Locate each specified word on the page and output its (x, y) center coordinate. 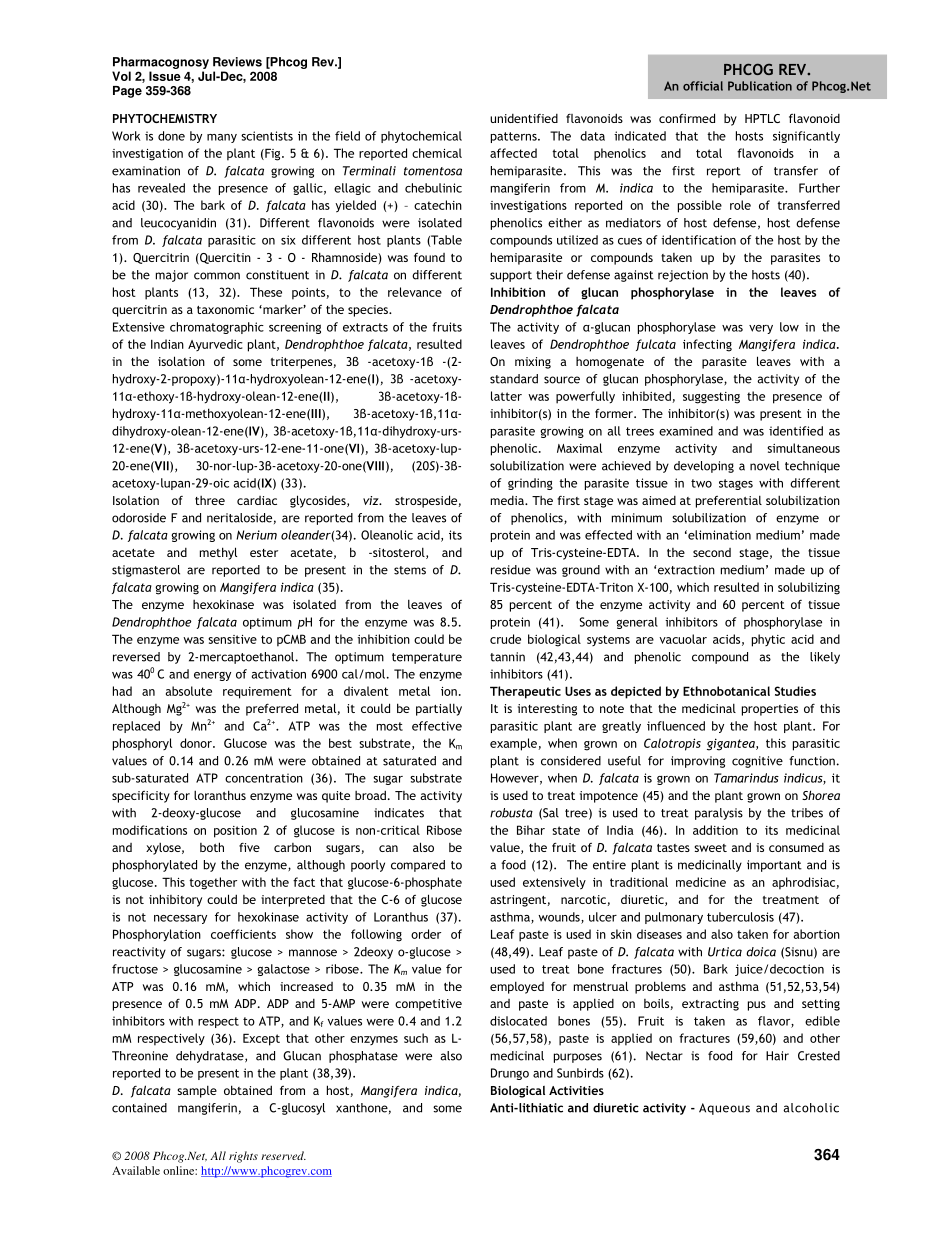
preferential (729, 501)
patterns (515, 137)
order (426, 934)
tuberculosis (740, 917)
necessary (180, 919)
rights (243, 1157)
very (761, 329)
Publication (760, 86)
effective (437, 726)
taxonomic (225, 309)
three (210, 500)
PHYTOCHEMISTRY (165, 118)
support (511, 276)
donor (197, 743)
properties (770, 710)
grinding (530, 484)
